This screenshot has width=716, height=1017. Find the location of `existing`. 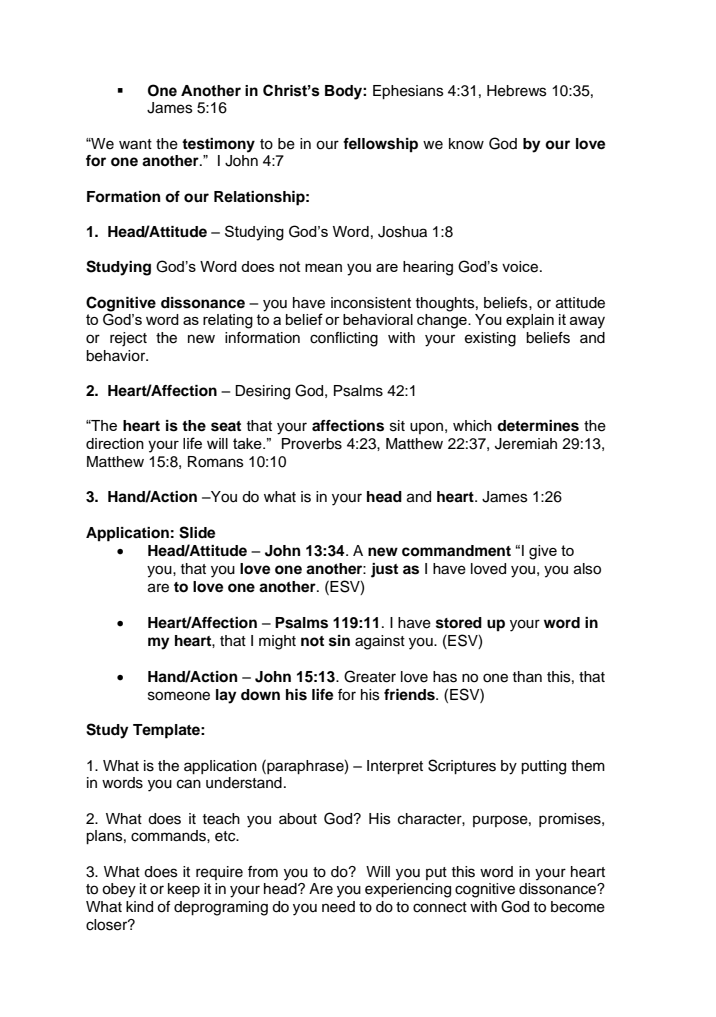

existing is located at coordinates (490, 339).
